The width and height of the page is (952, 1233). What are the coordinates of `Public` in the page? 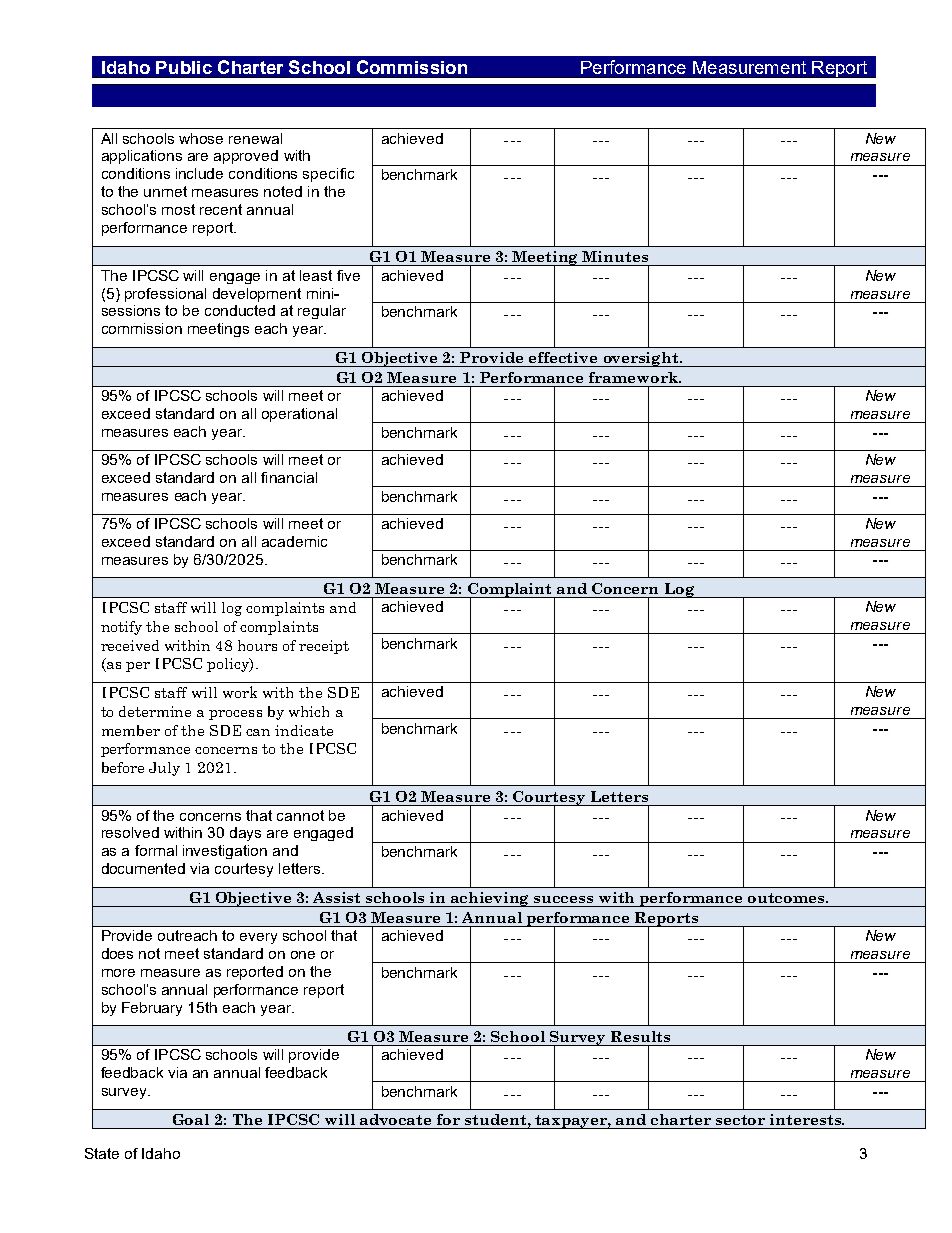 It's located at (184, 67).
